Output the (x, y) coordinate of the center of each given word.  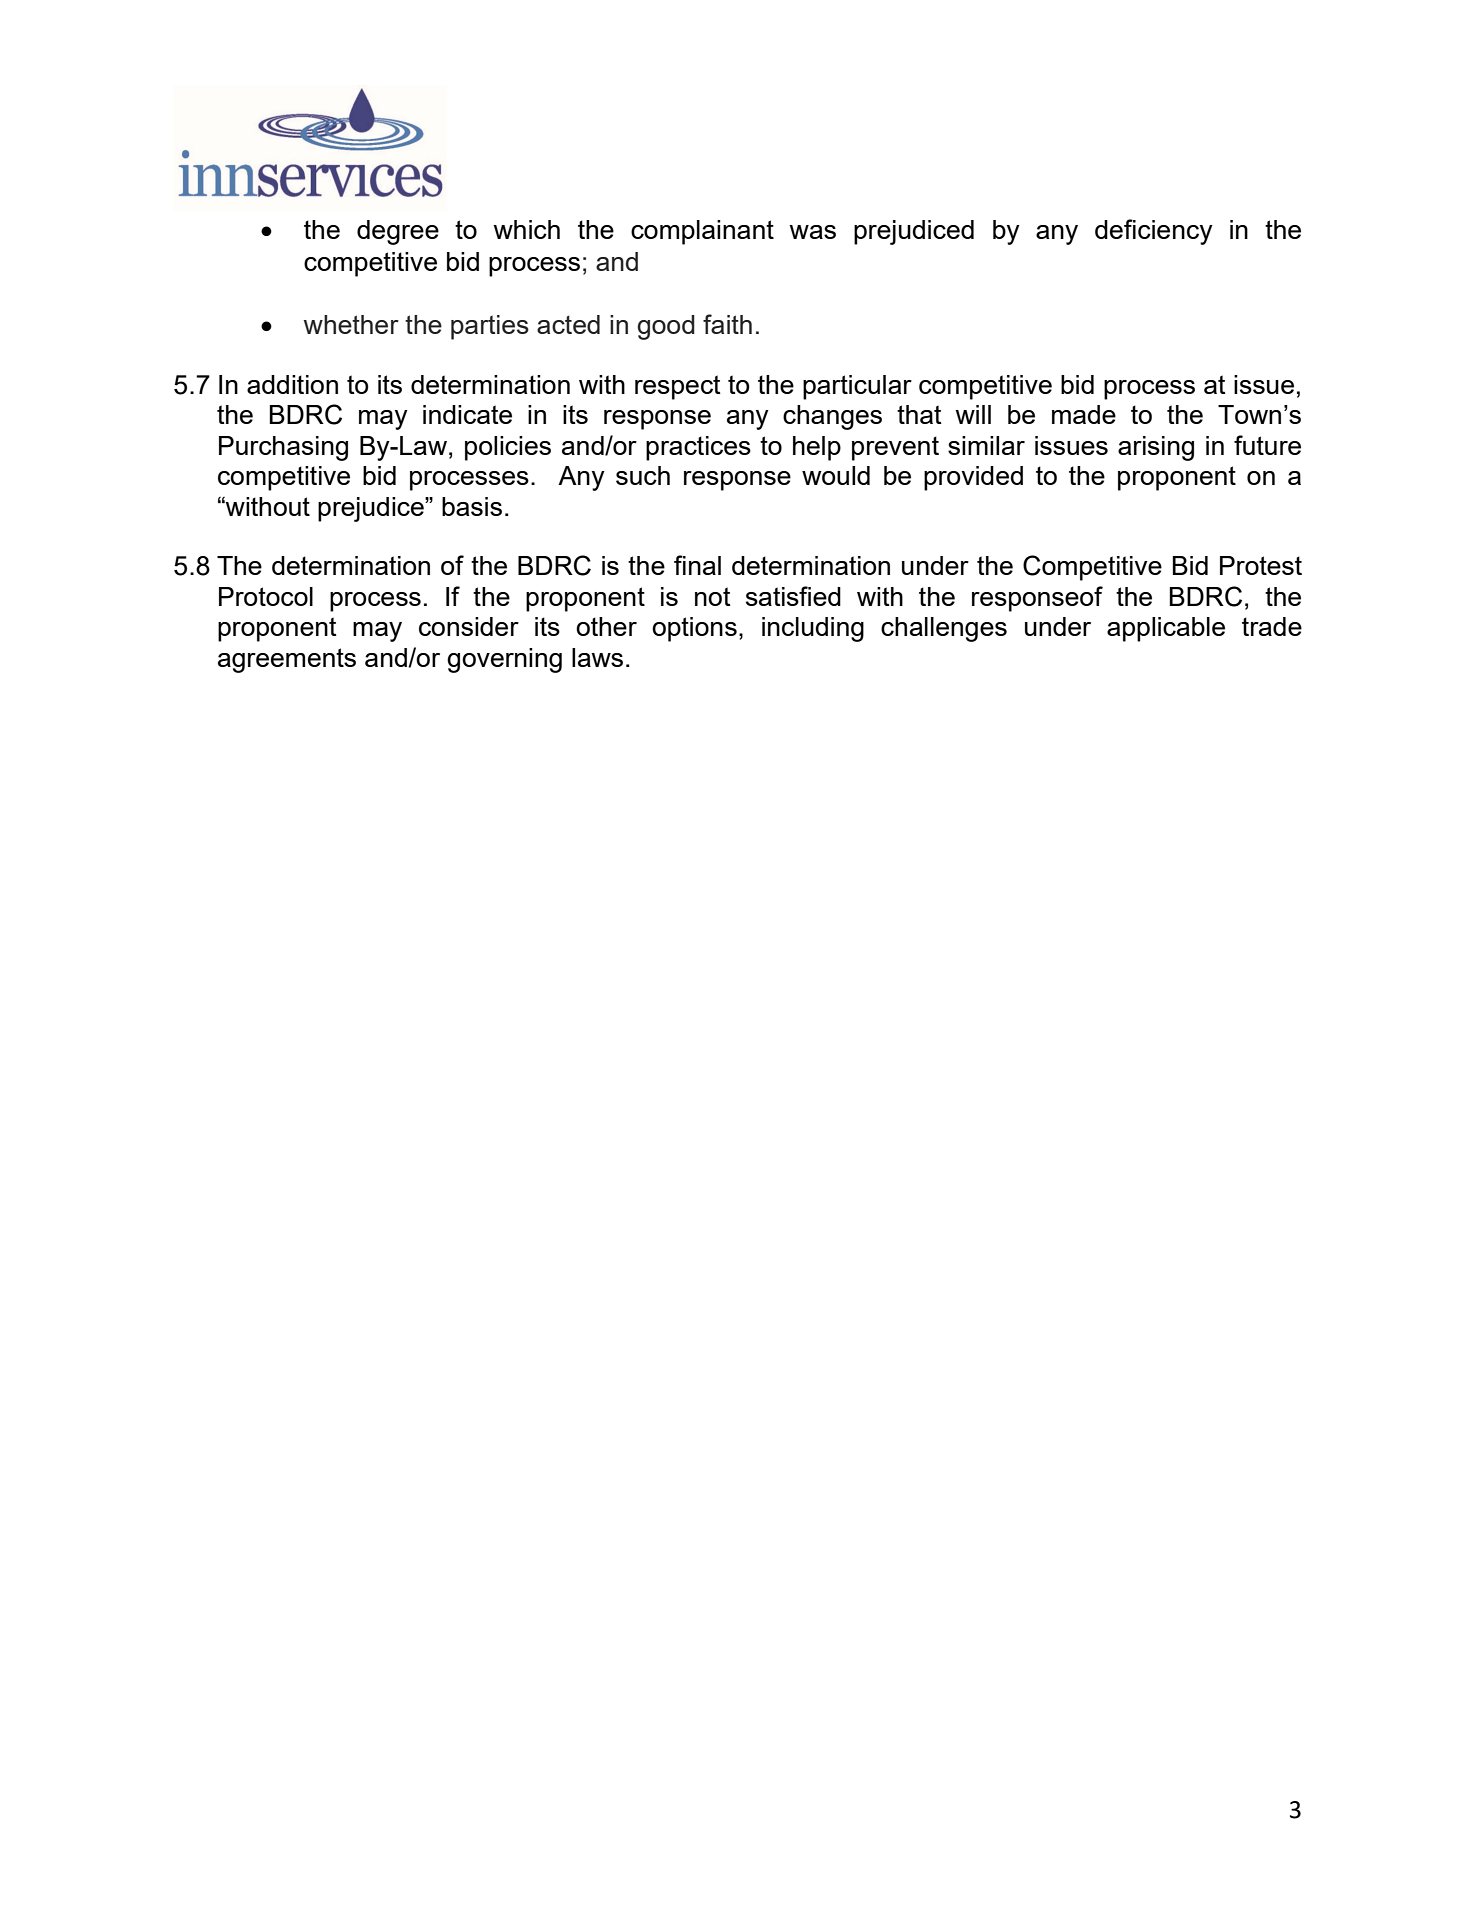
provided (973, 478)
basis (472, 506)
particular (857, 387)
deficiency (1154, 232)
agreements (287, 660)
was (812, 232)
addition (292, 384)
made (1084, 414)
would (836, 475)
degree (398, 232)
